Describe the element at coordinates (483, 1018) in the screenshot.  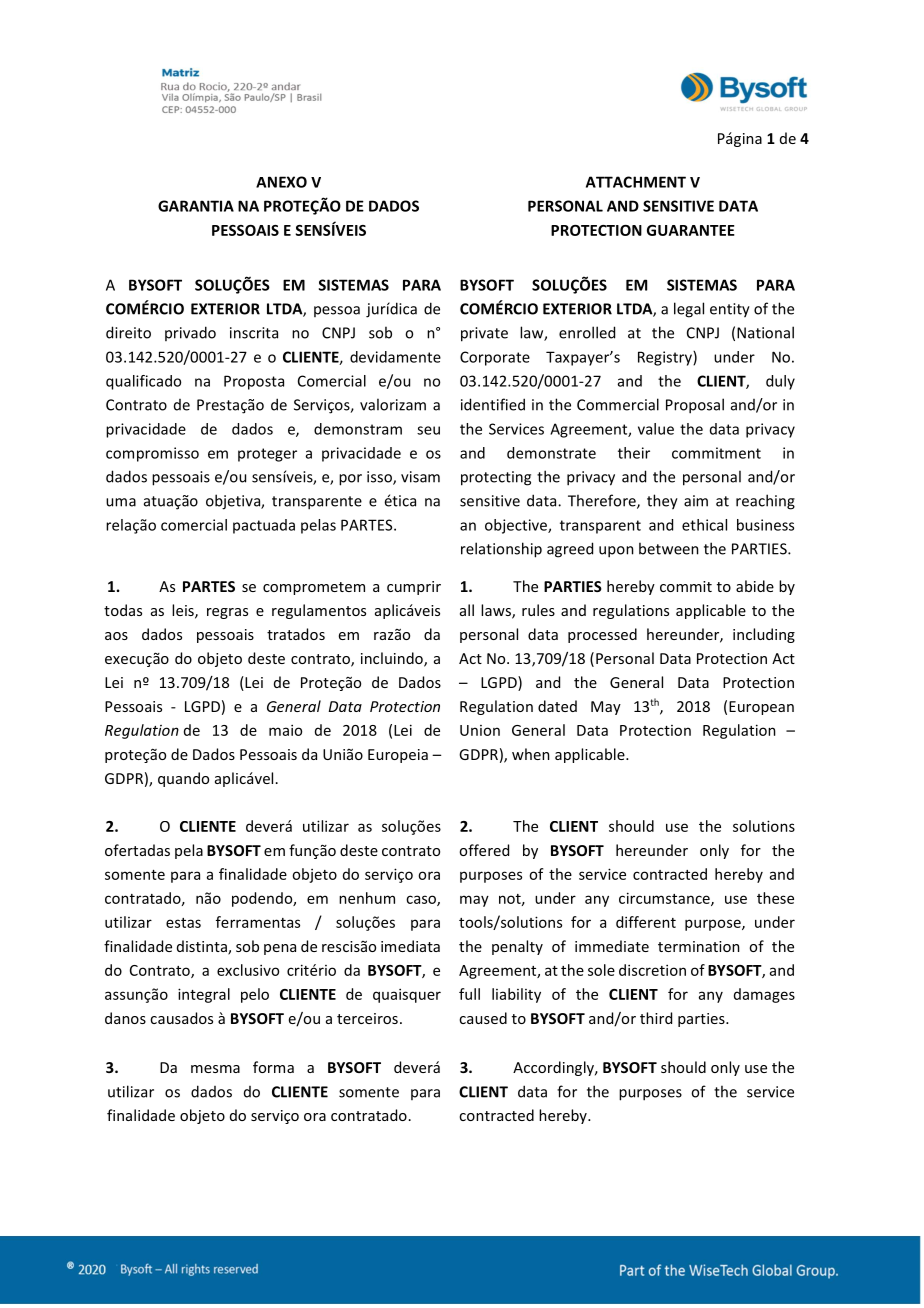
I see `caused` at that location.
